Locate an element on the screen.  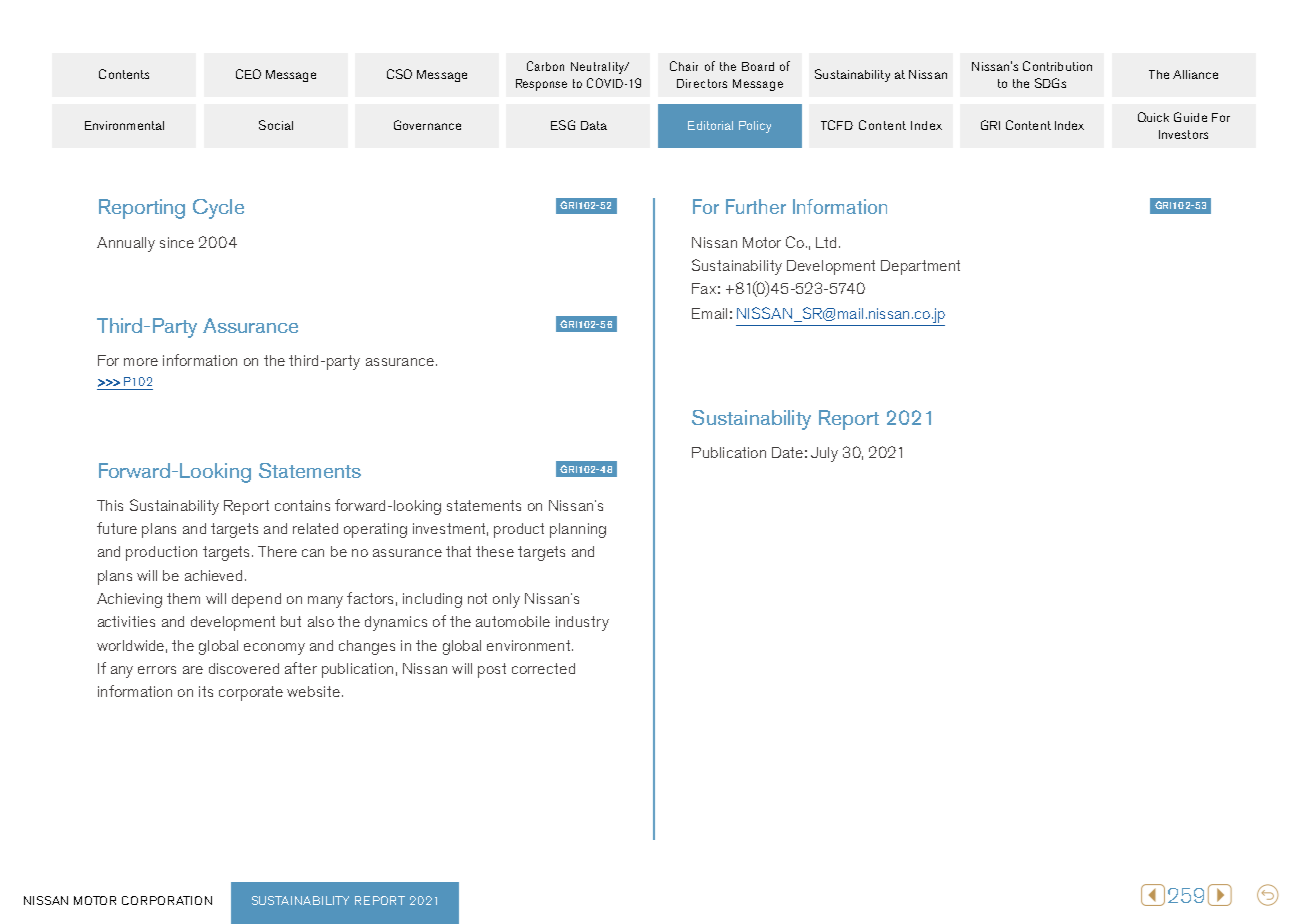
Contribution is located at coordinates (1057, 66).
